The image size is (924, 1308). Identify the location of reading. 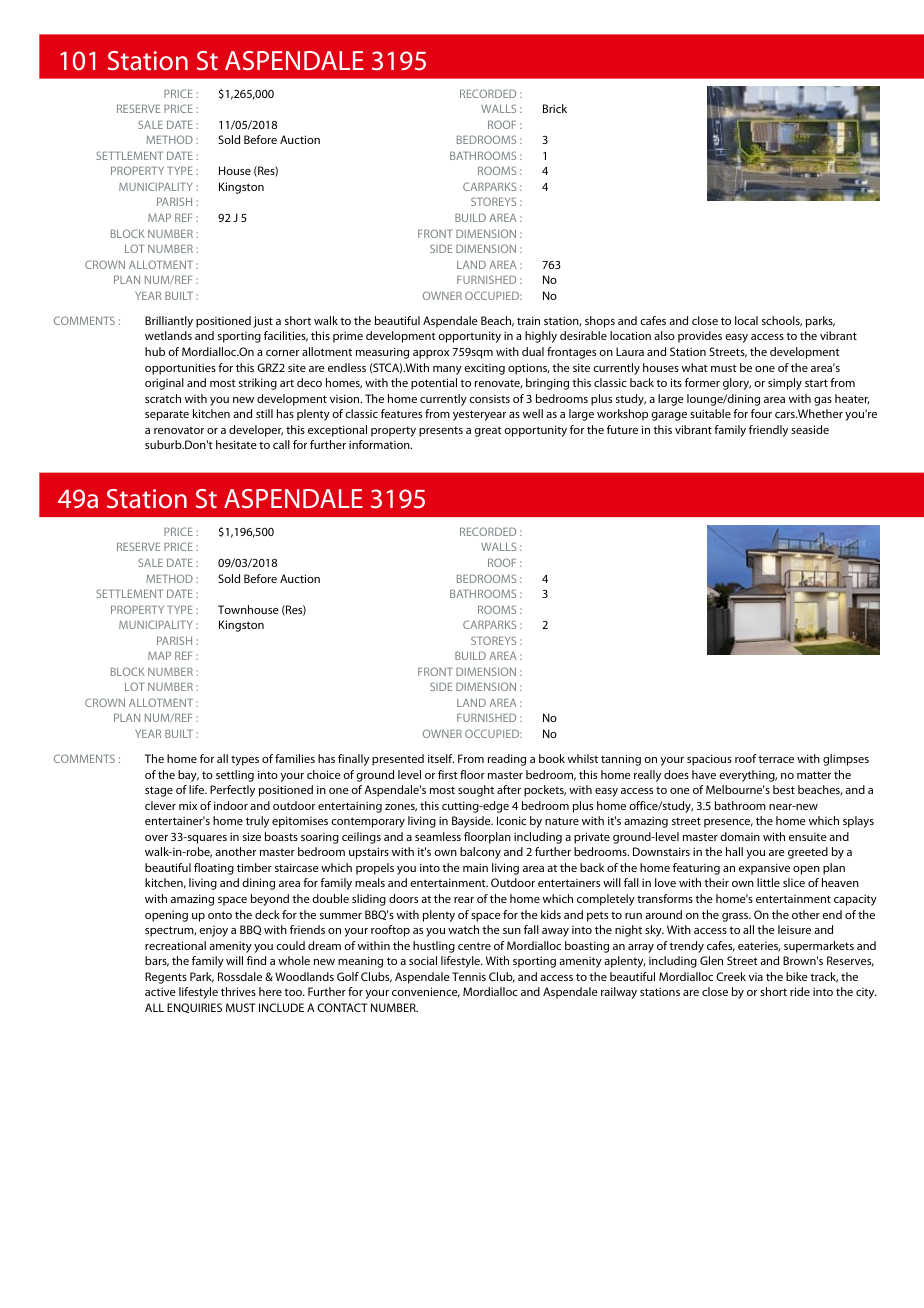
(507, 760).
